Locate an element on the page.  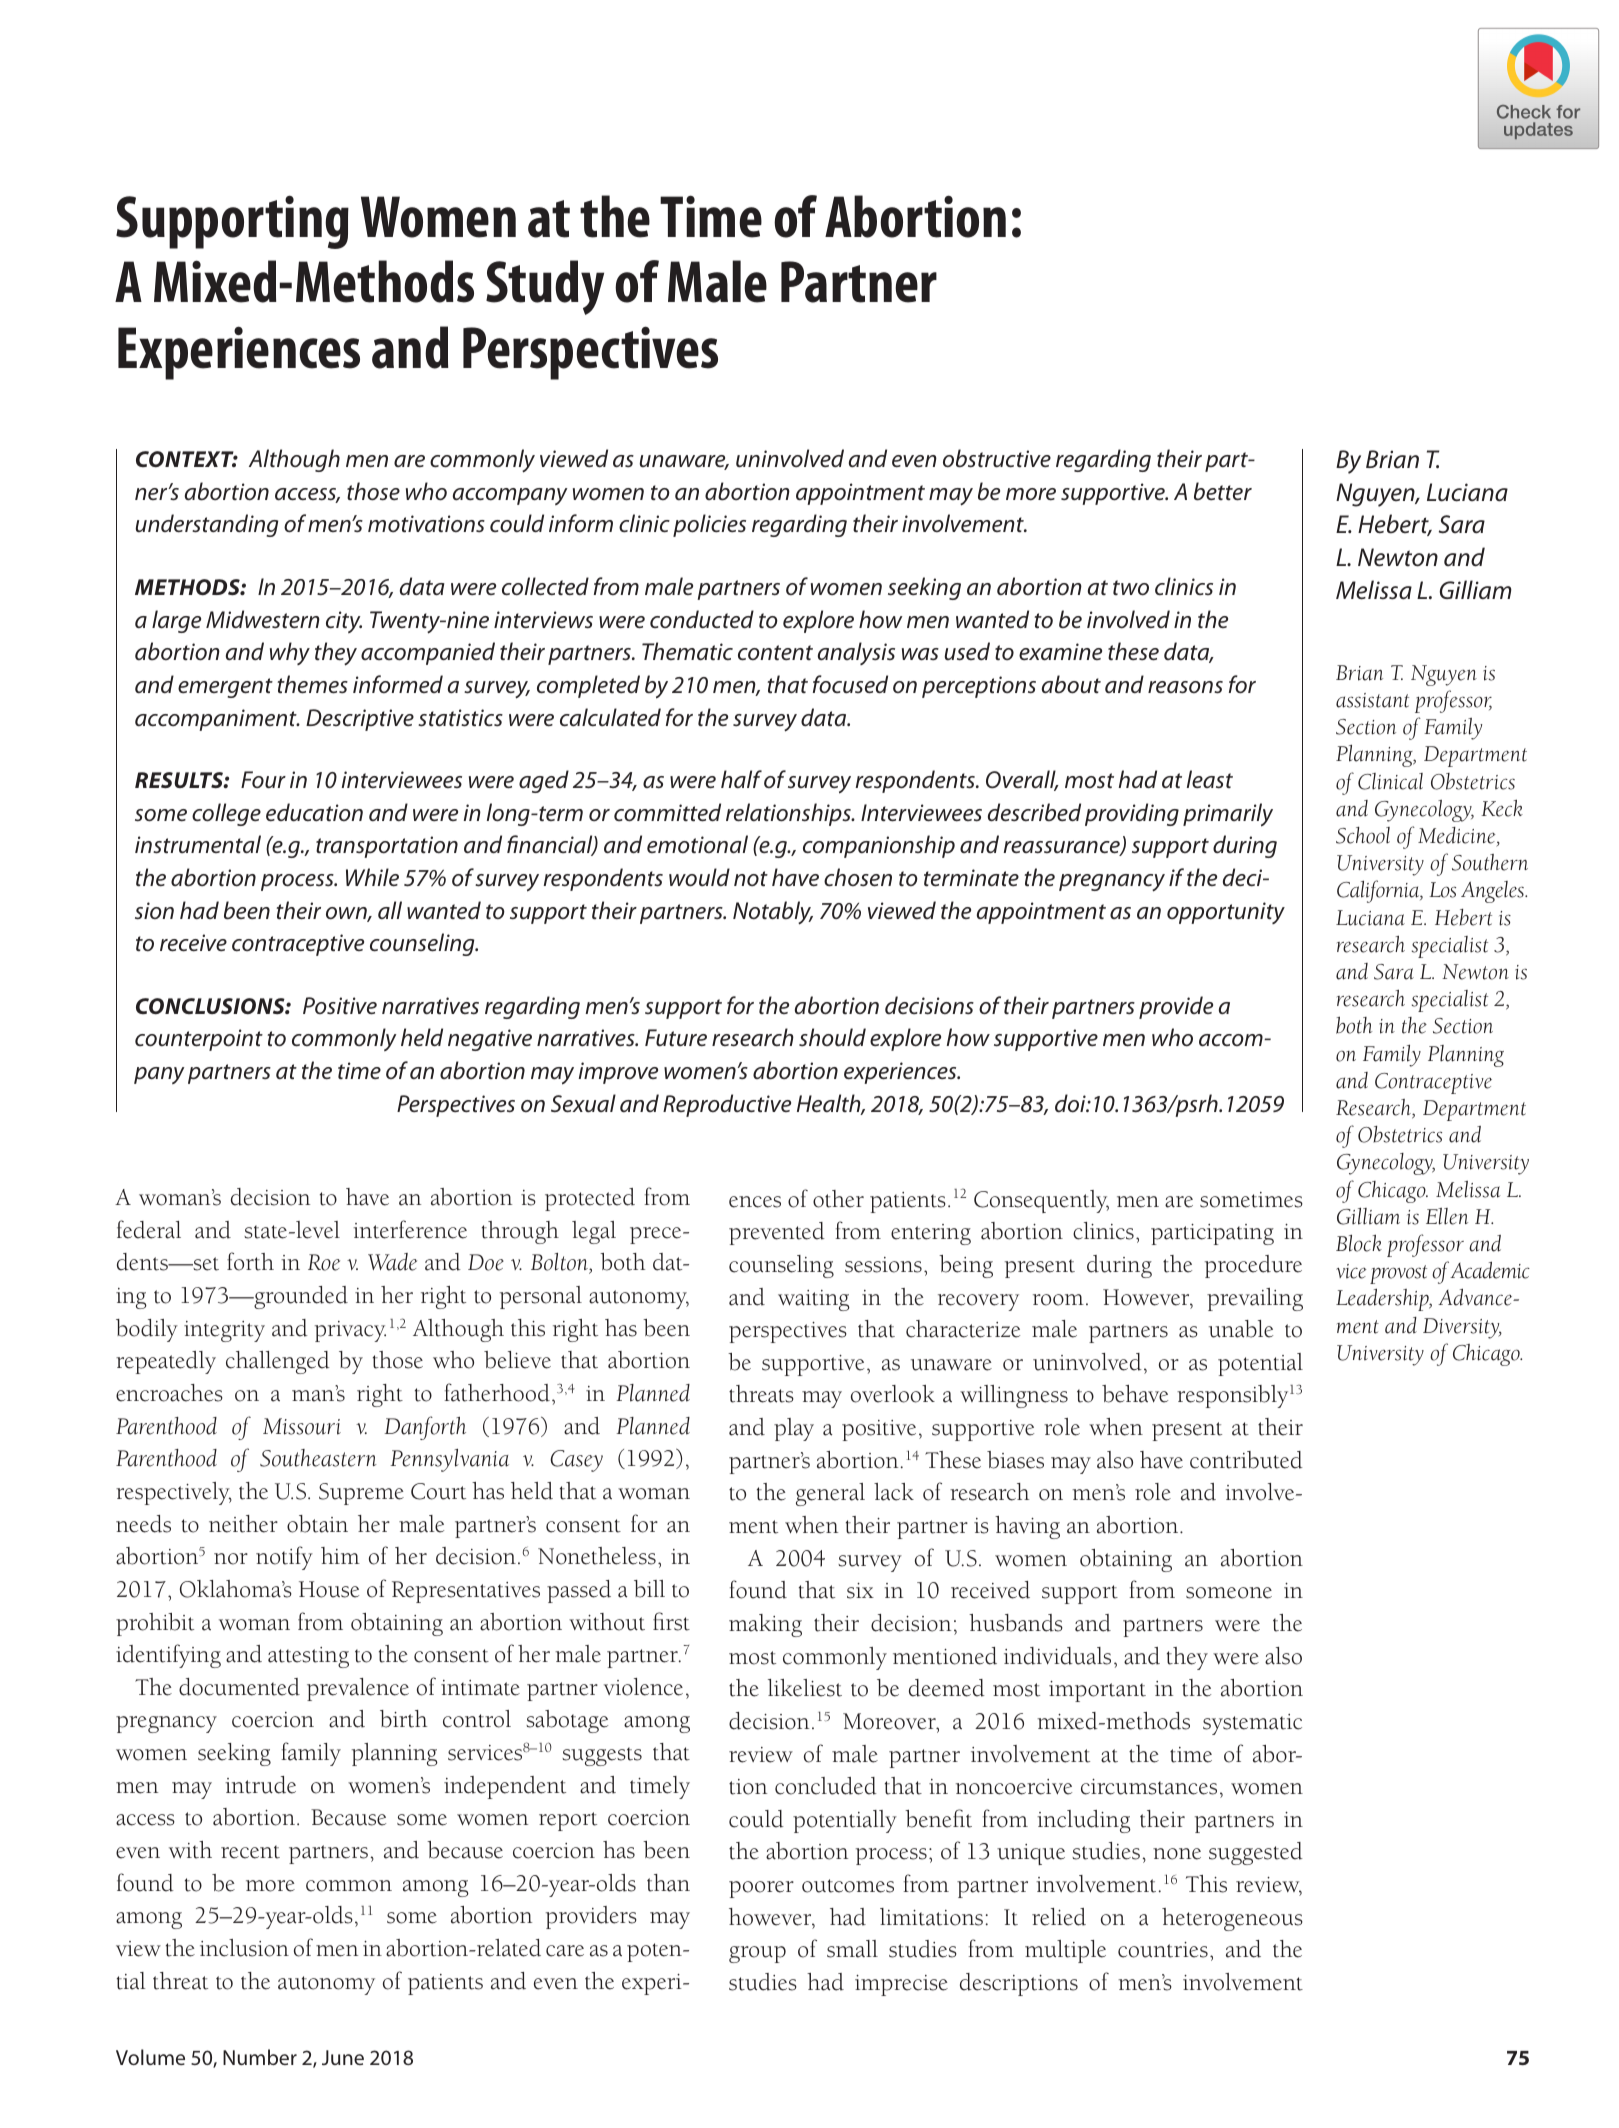
June is located at coordinates (343, 2057).
